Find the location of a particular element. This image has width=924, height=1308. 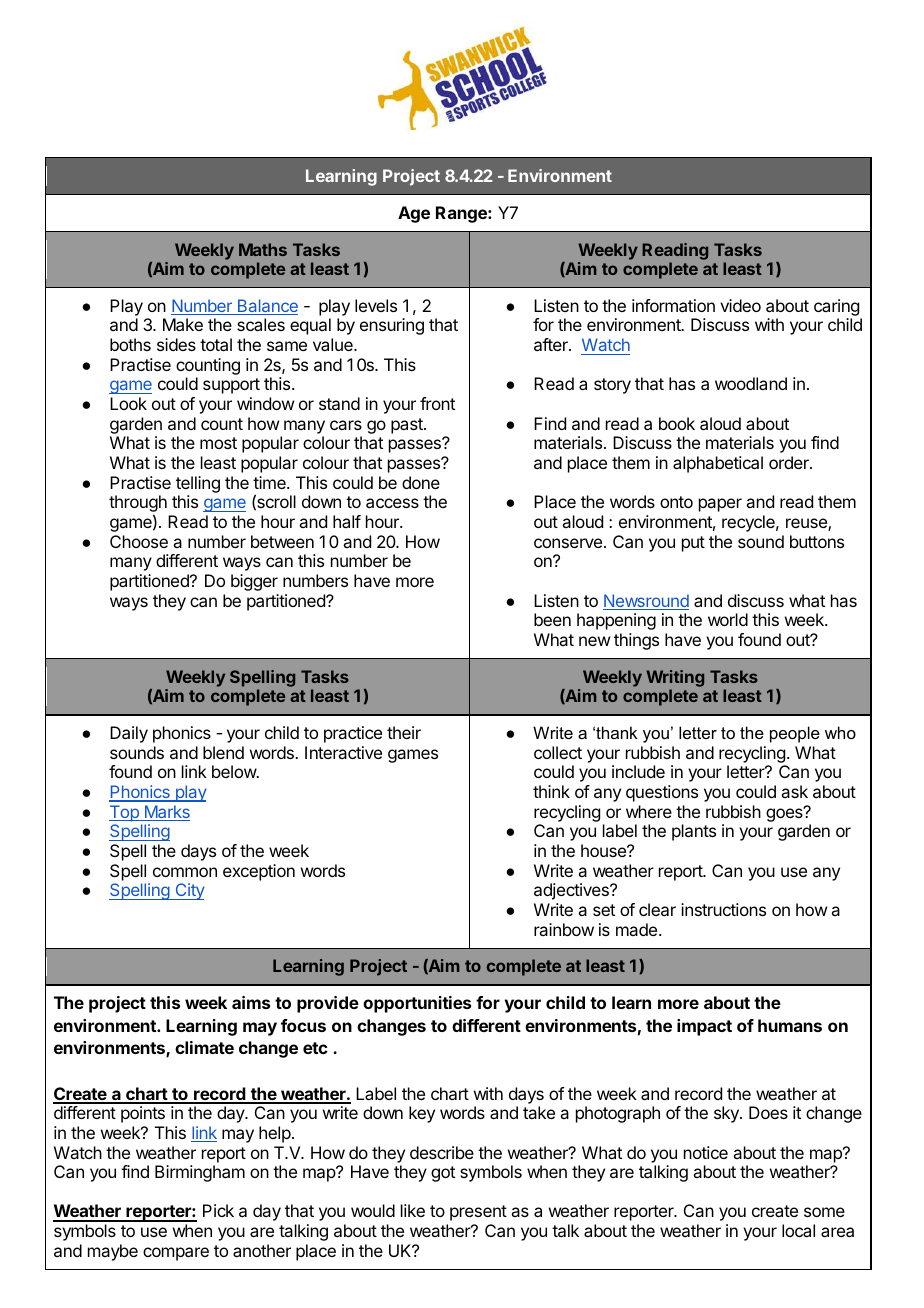

paper is located at coordinates (720, 505).
